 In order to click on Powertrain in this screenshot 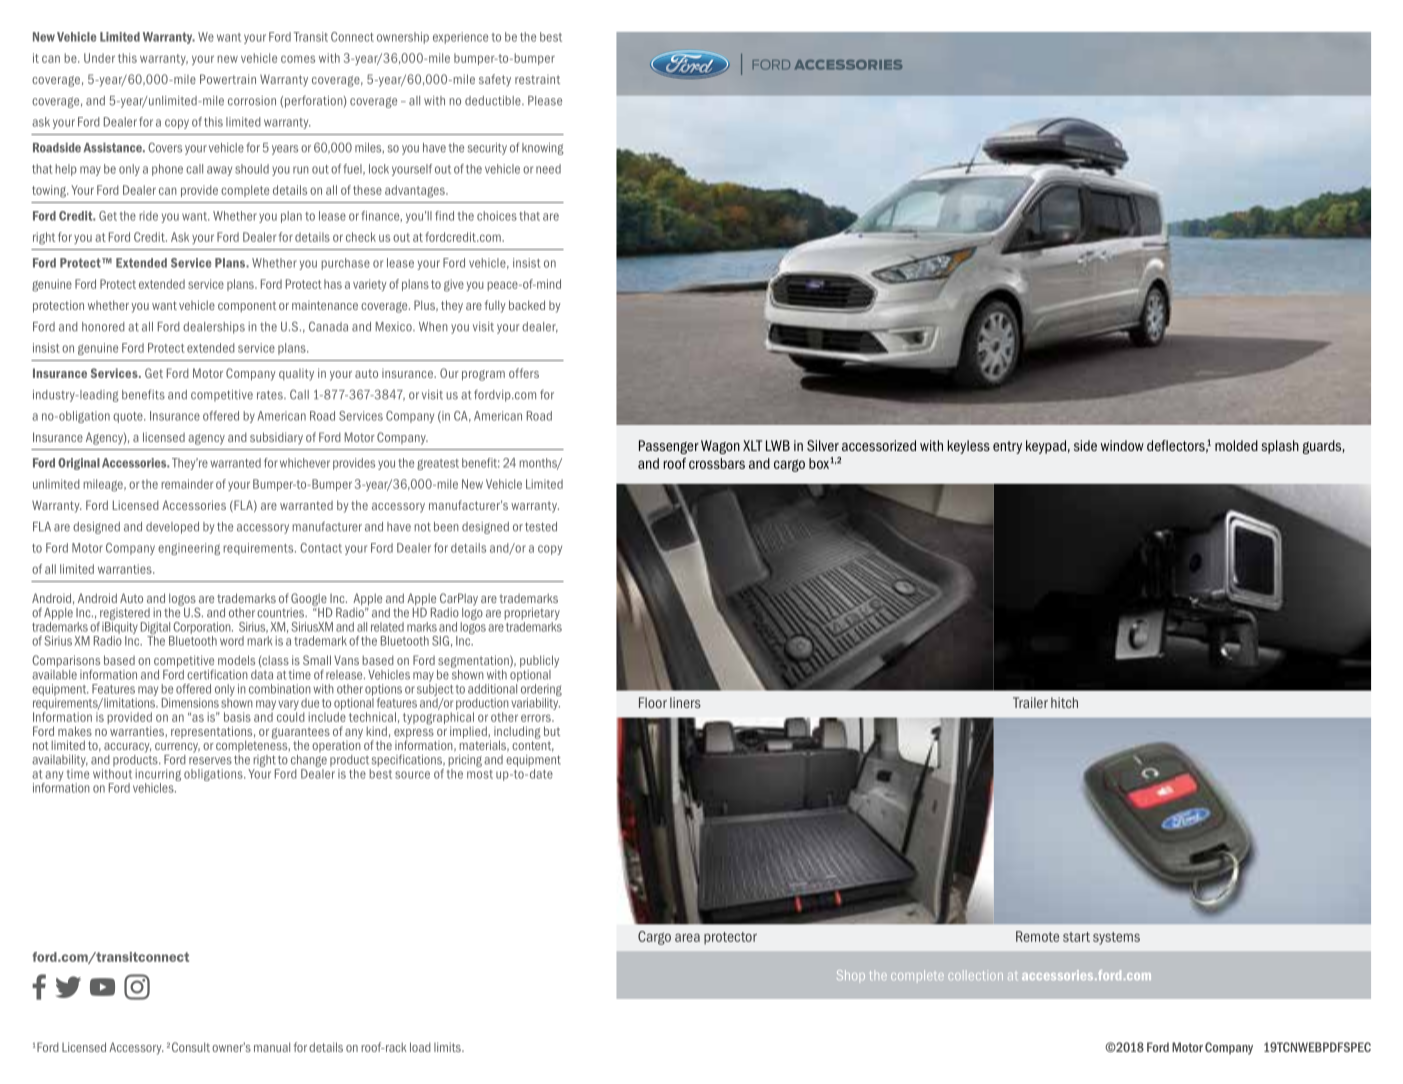, I will do `click(228, 79)`.
